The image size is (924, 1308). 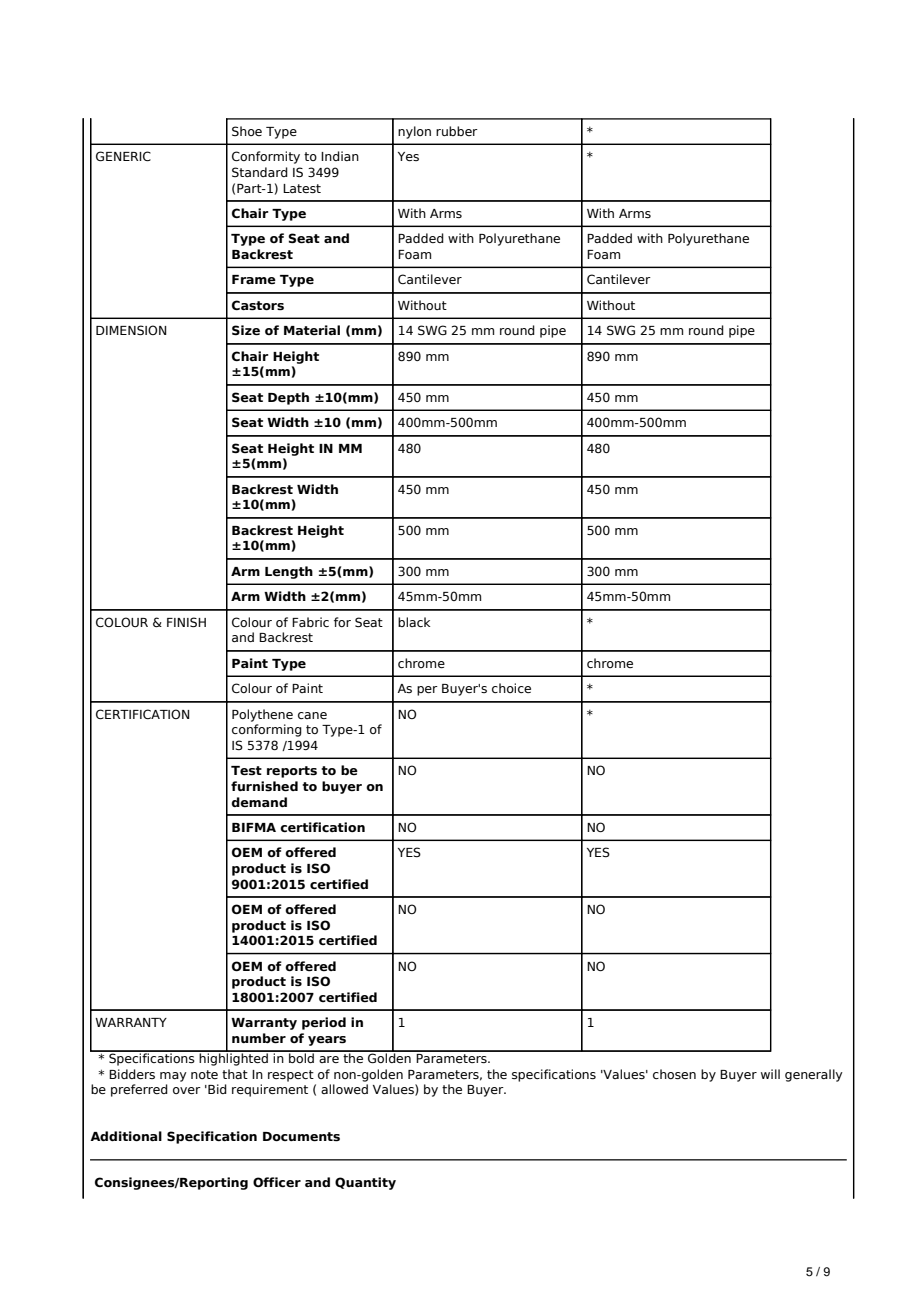 I want to click on choice, so click(x=511, y=688).
